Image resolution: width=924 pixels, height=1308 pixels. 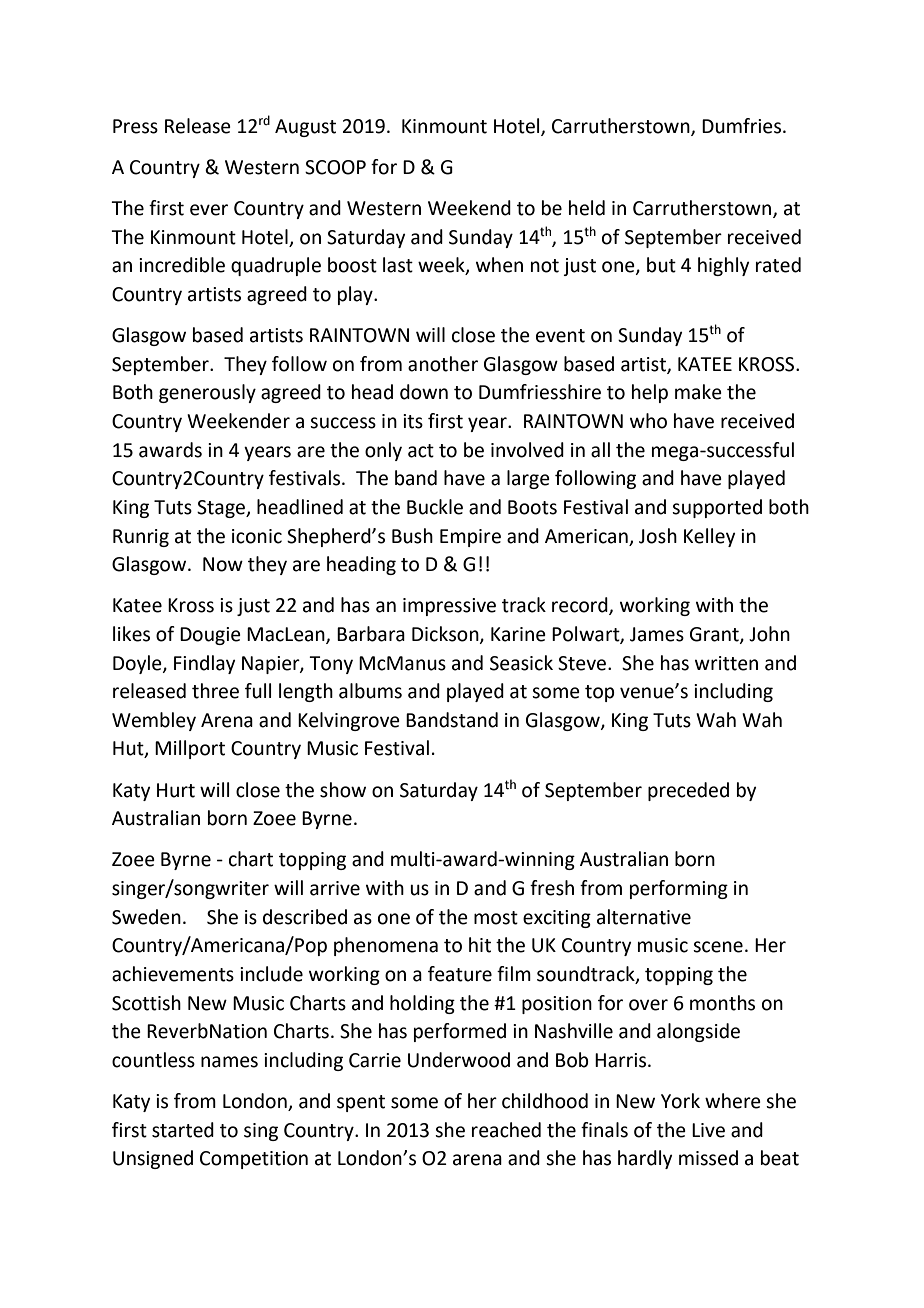 I want to click on held, so click(x=587, y=208).
